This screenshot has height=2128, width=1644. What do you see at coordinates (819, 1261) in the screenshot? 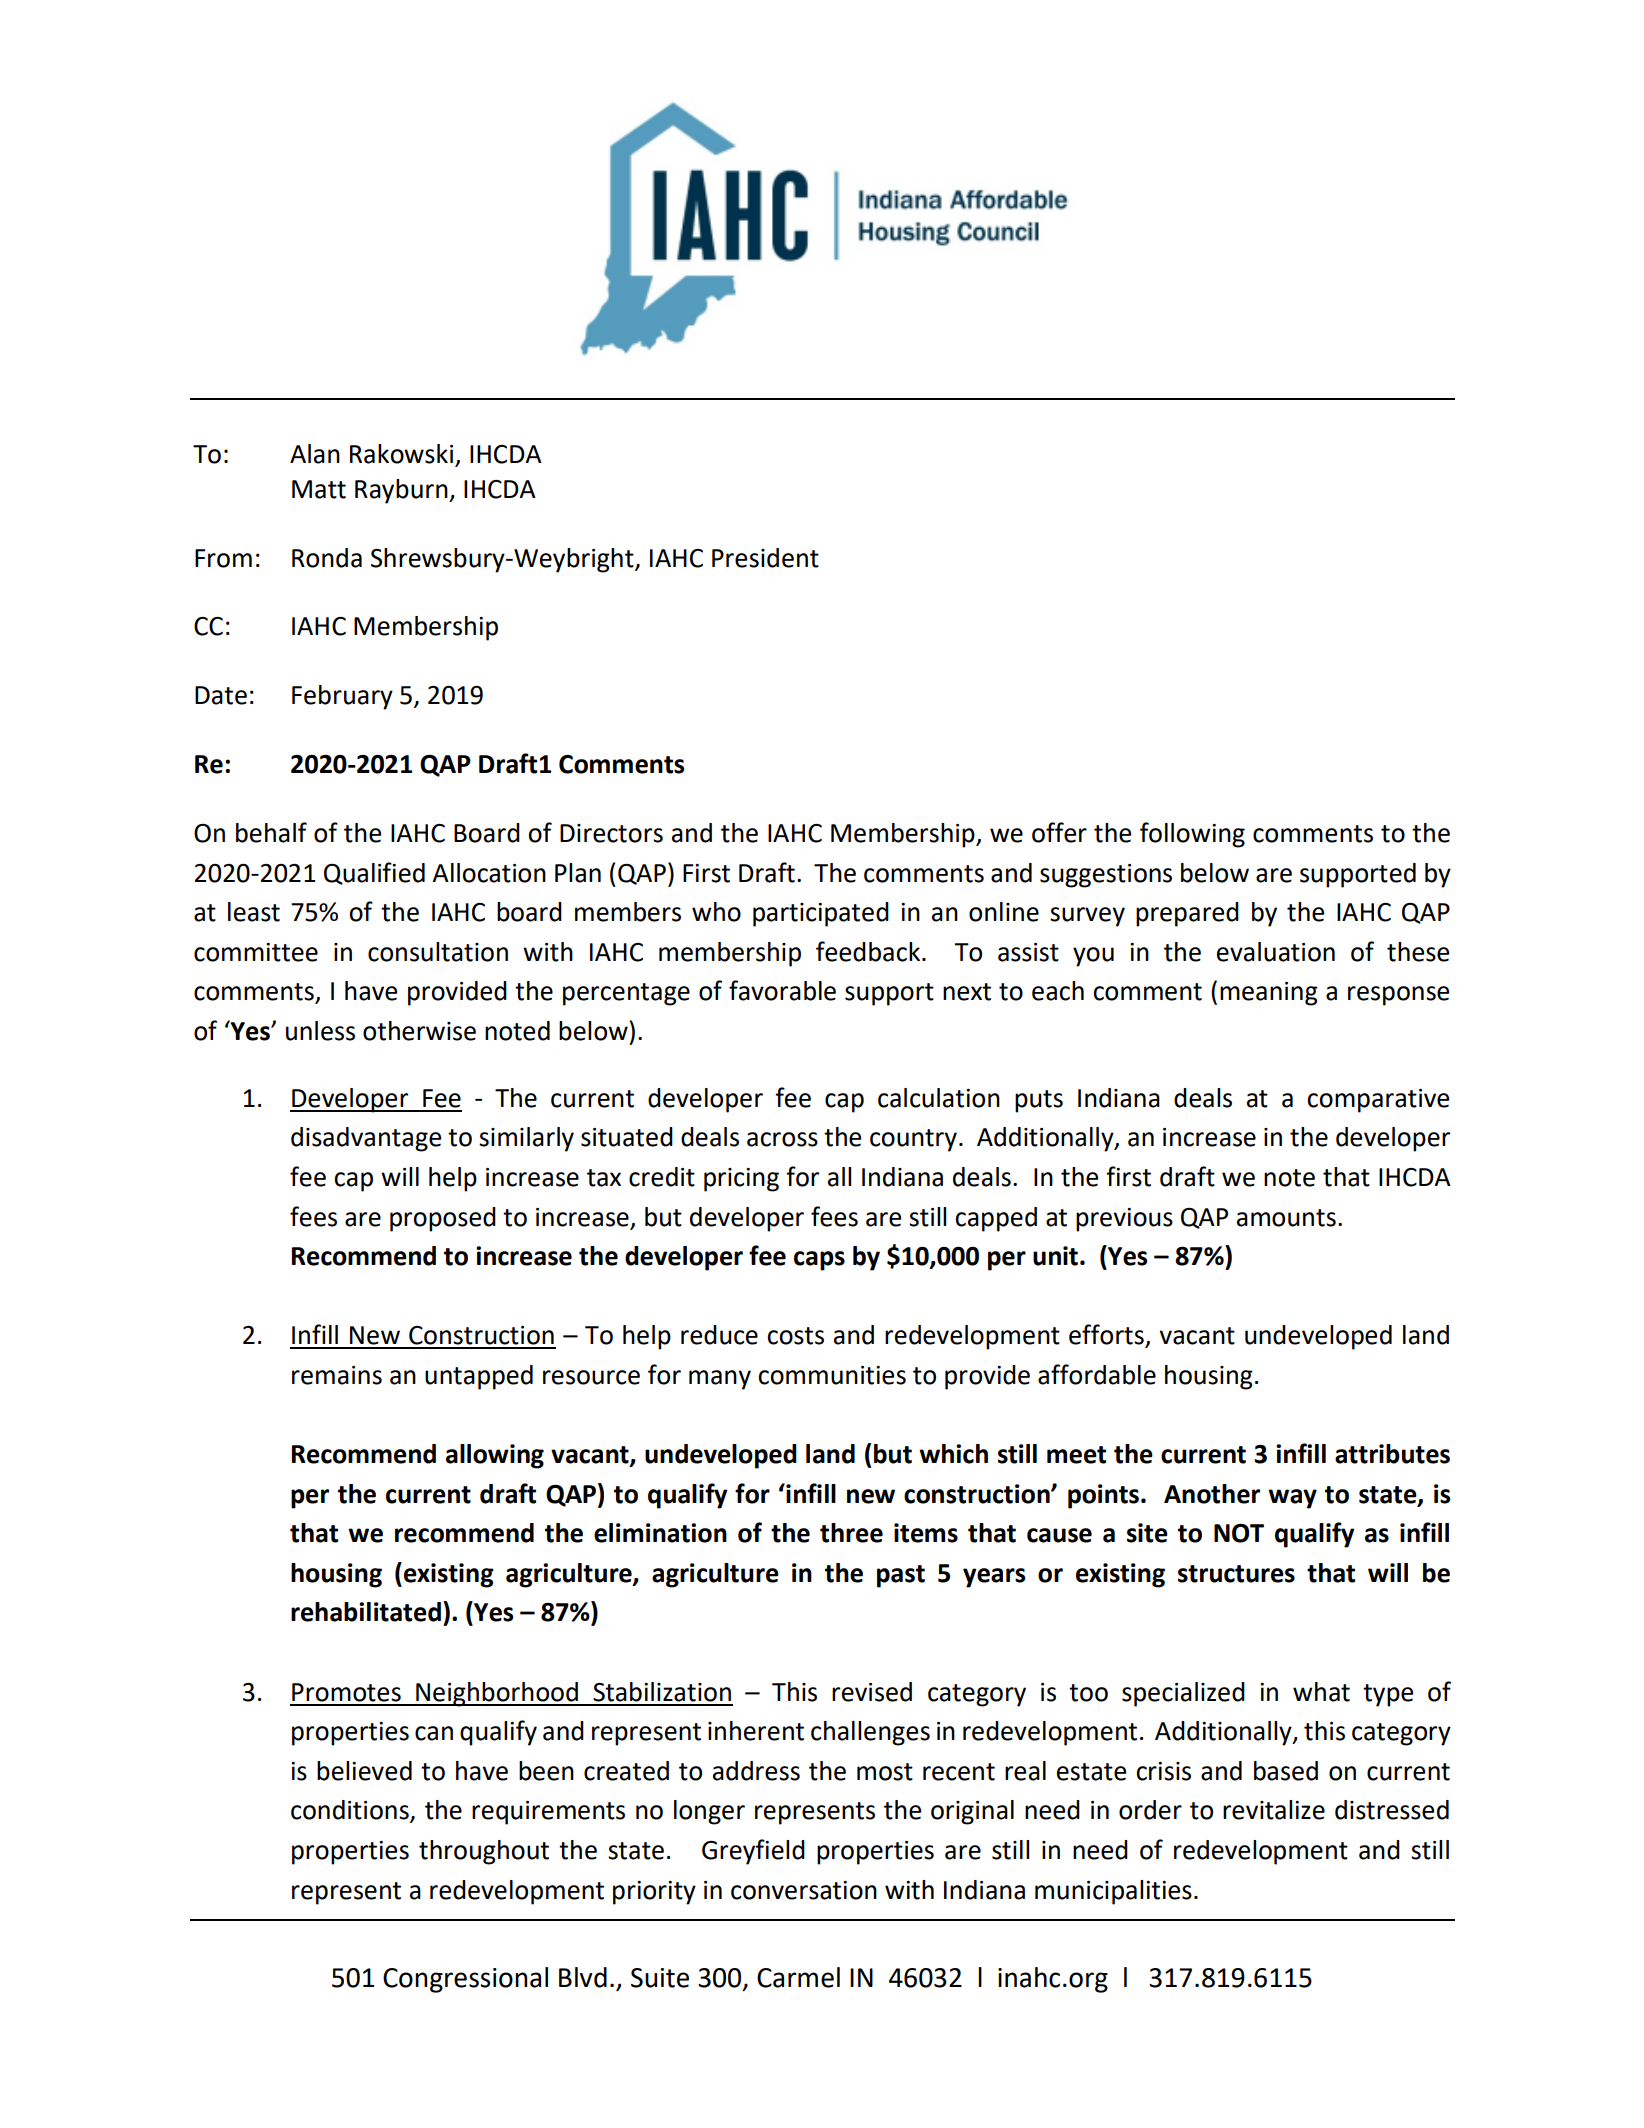
I see `caps` at bounding box center [819, 1261].
